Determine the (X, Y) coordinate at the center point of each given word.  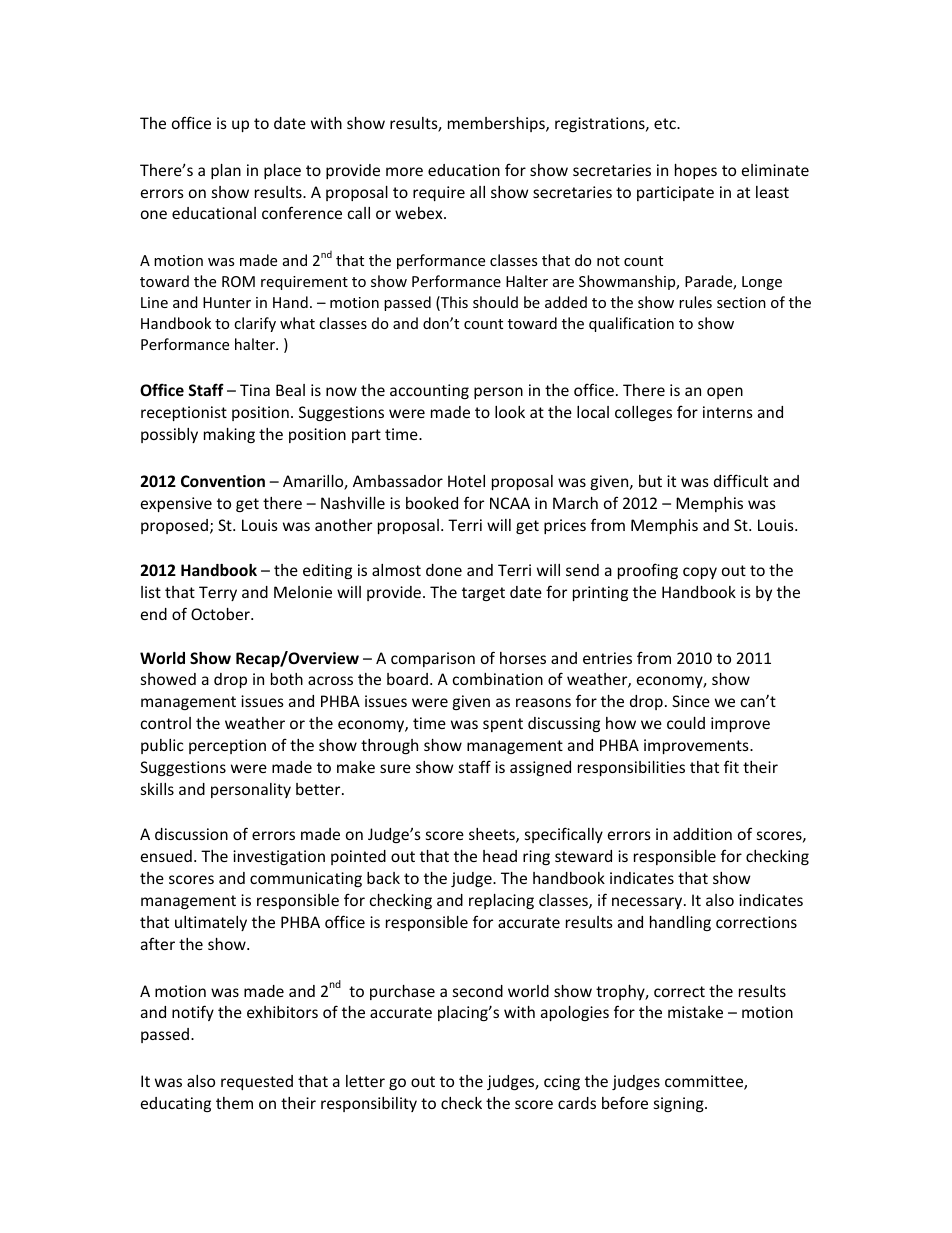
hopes (696, 171)
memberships (497, 124)
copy (700, 573)
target (483, 594)
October (221, 614)
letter (365, 1081)
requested (257, 1082)
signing (680, 1104)
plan (226, 171)
